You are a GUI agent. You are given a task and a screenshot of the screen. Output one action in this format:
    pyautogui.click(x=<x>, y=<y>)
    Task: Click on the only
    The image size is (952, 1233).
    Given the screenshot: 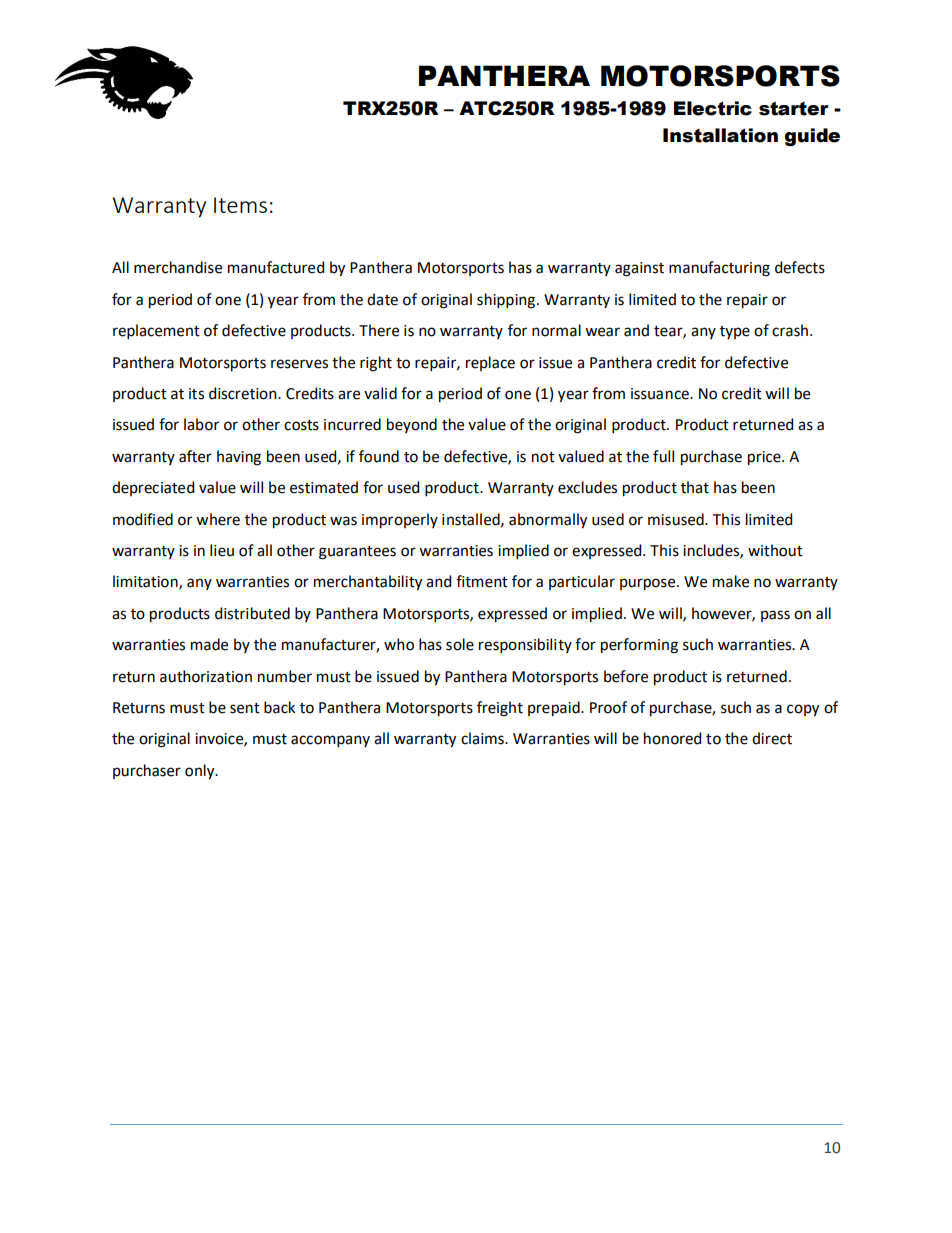 What is the action you would take?
    pyautogui.click(x=201, y=771)
